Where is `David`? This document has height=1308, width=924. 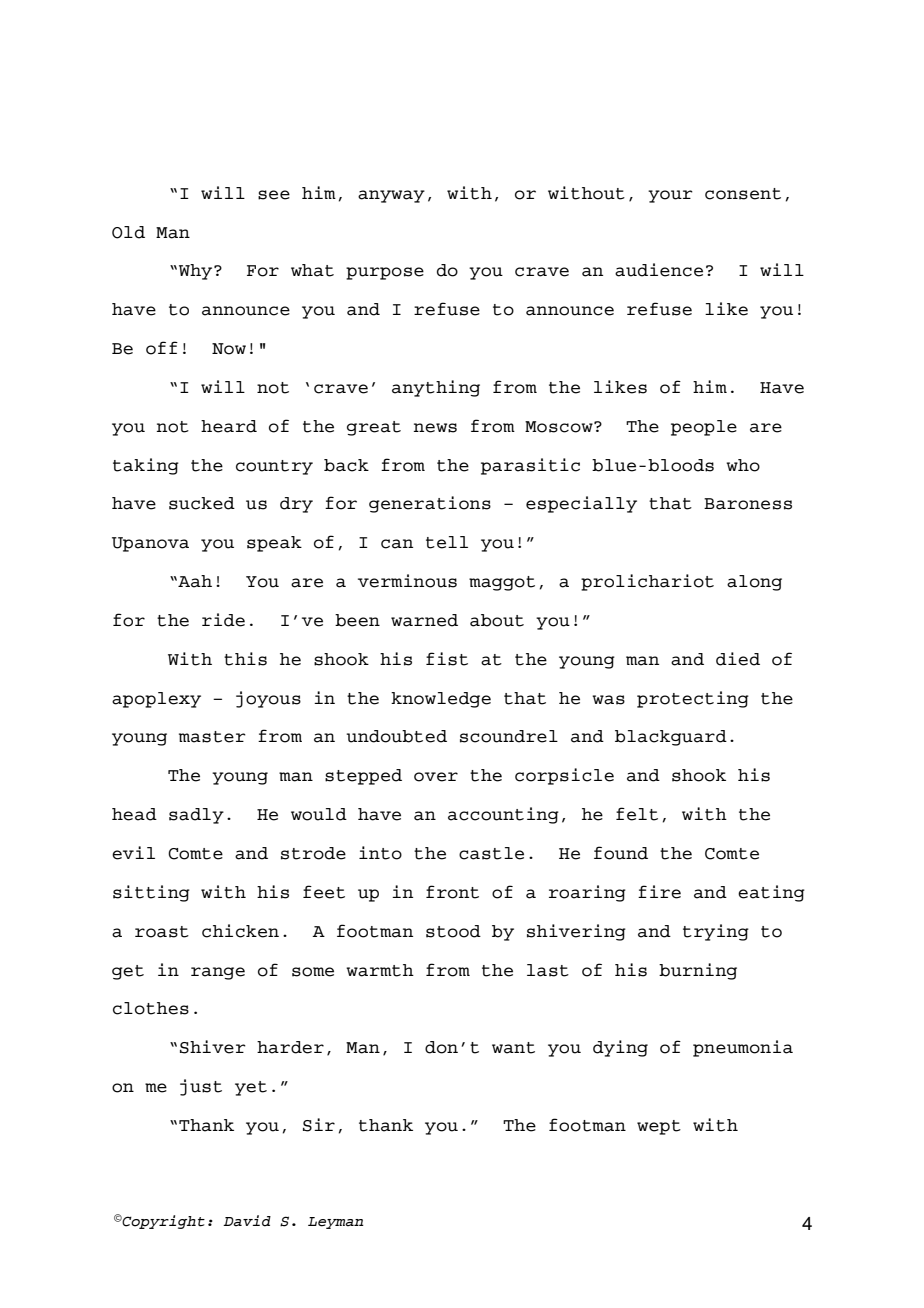
David is located at coordinates (247, 1221).
